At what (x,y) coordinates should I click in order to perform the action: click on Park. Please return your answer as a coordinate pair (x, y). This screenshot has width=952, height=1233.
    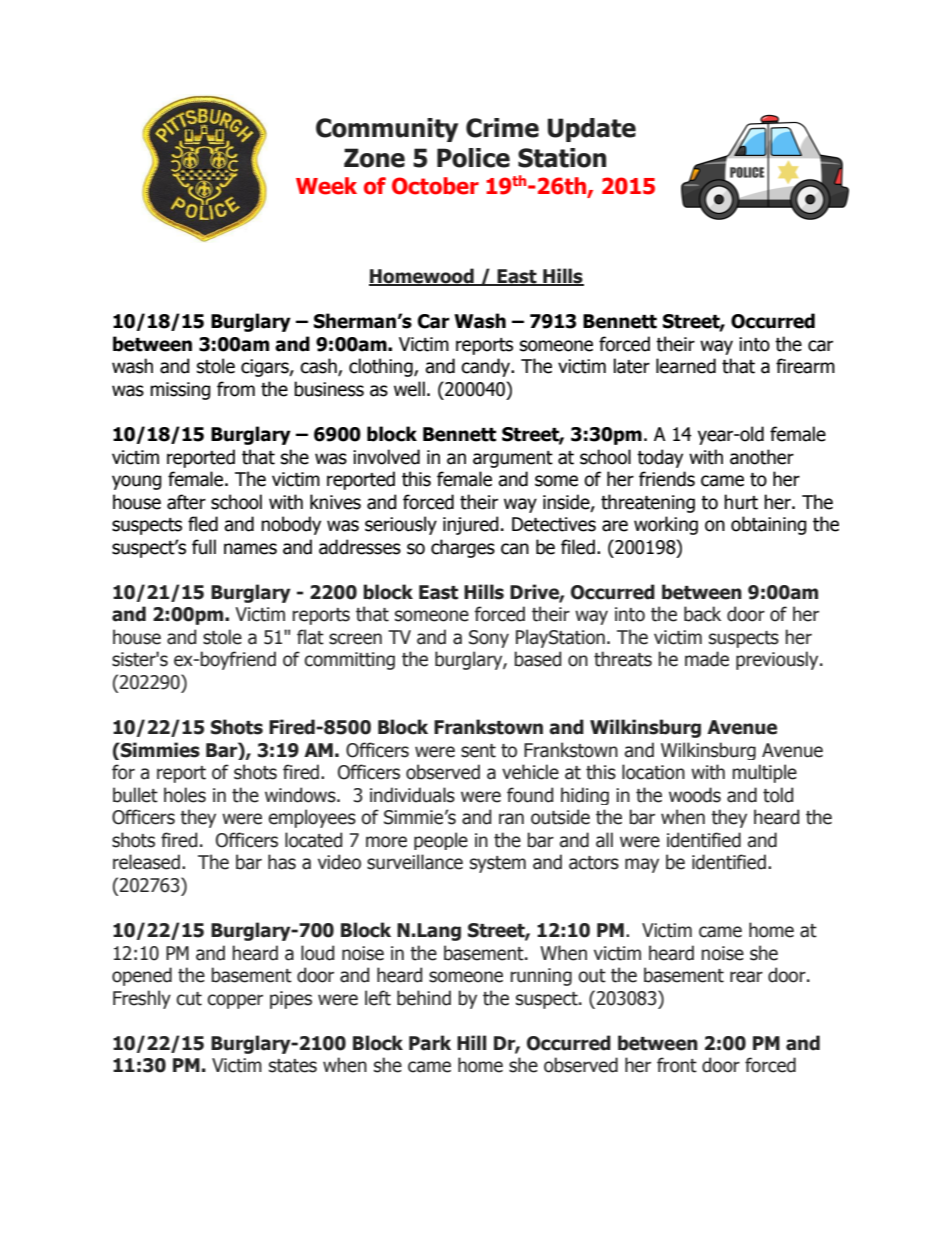
    Looking at the image, I should click on (430, 1043).
